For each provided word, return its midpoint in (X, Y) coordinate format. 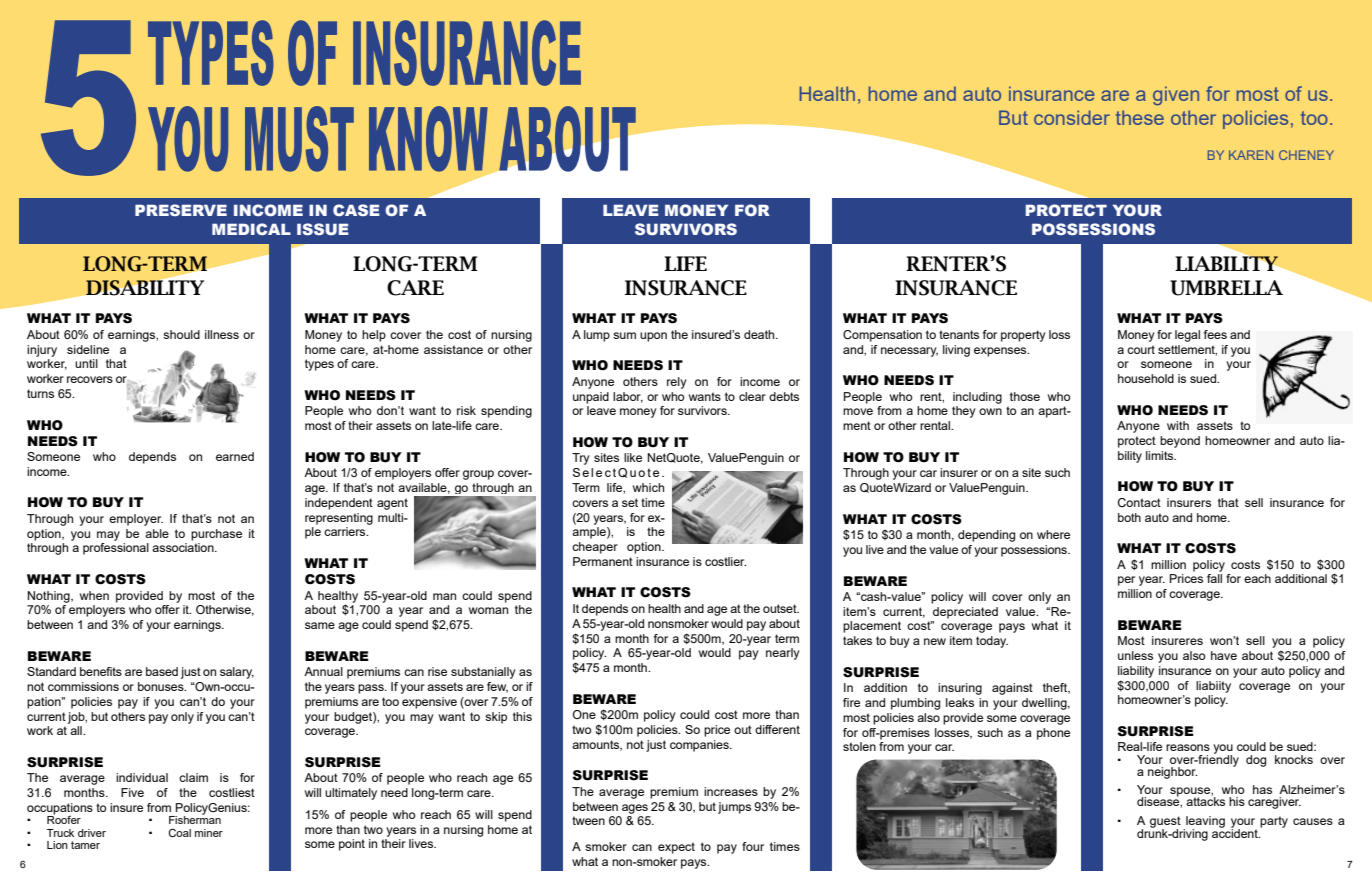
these (1140, 117)
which (648, 487)
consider (1072, 117)
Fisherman (195, 819)
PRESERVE (181, 210)
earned (235, 456)
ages (635, 809)
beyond (1180, 442)
